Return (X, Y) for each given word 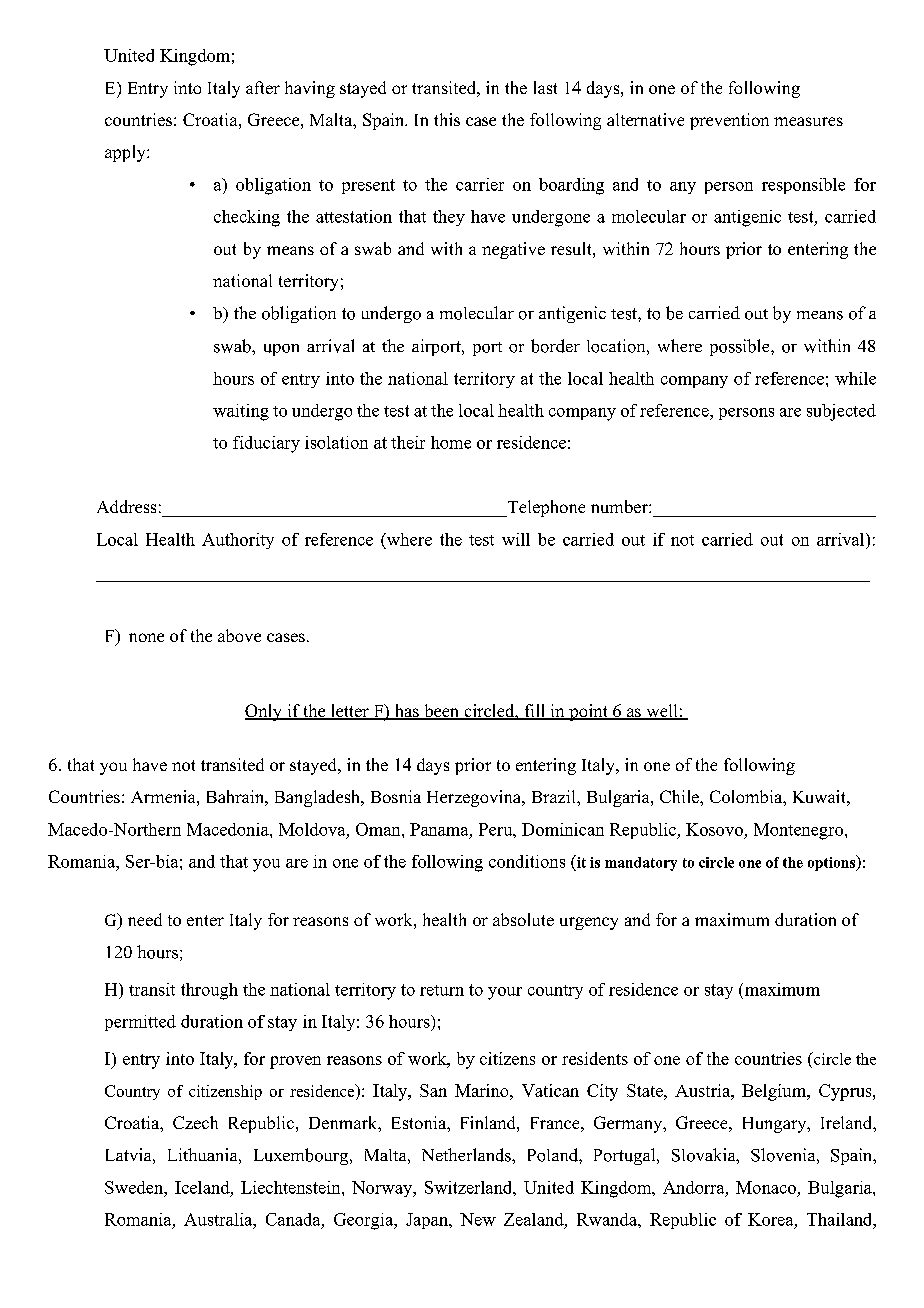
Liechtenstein (292, 1187)
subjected (841, 412)
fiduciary (266, 444)
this (447, 119)
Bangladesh (318, 798)
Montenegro (800, 831)
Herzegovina (475, 798)
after (263, 87)
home (451, 442)
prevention (729, 121)
